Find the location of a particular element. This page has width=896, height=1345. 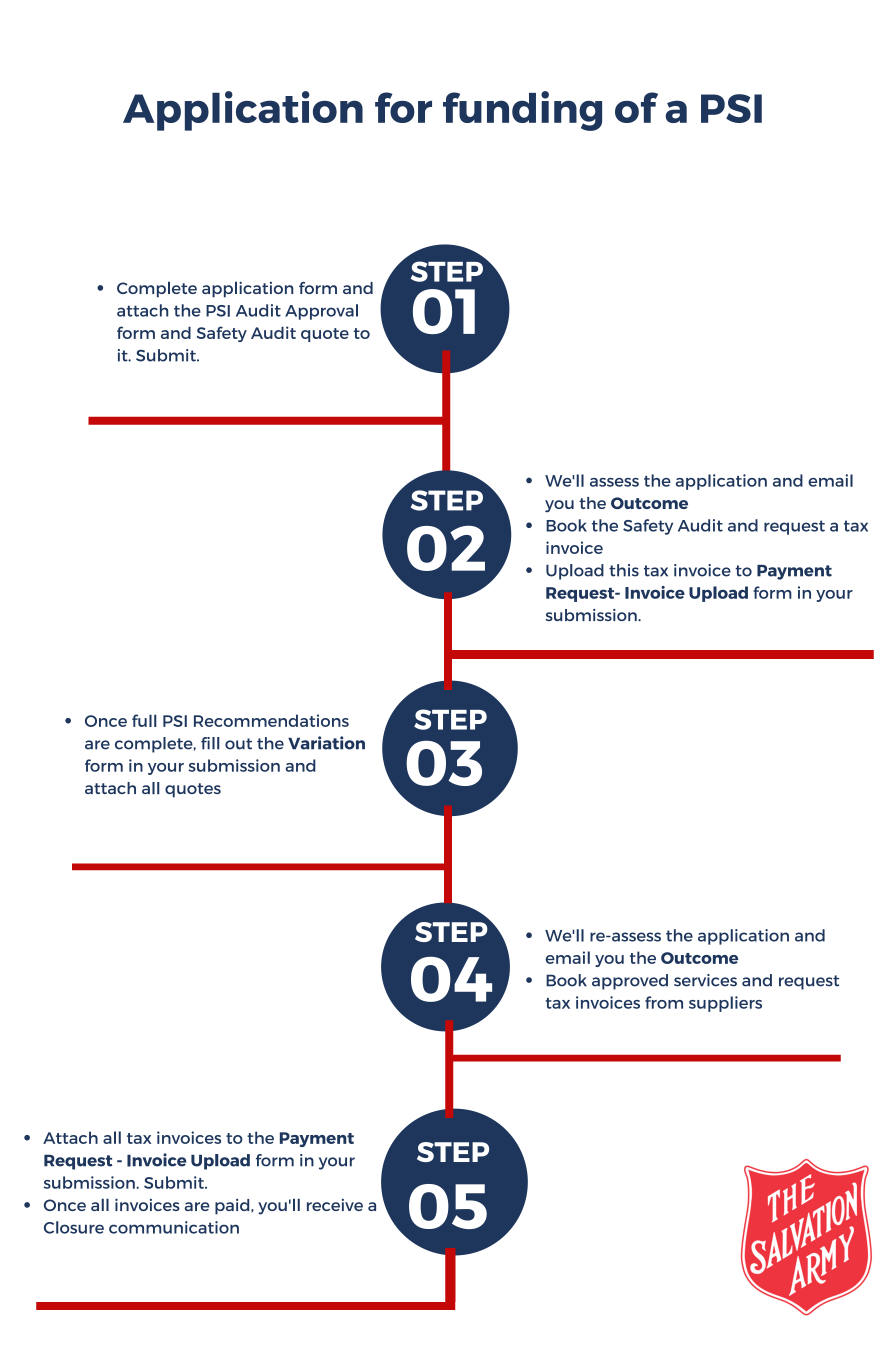

receive is located at coordinates (335, 1205).
